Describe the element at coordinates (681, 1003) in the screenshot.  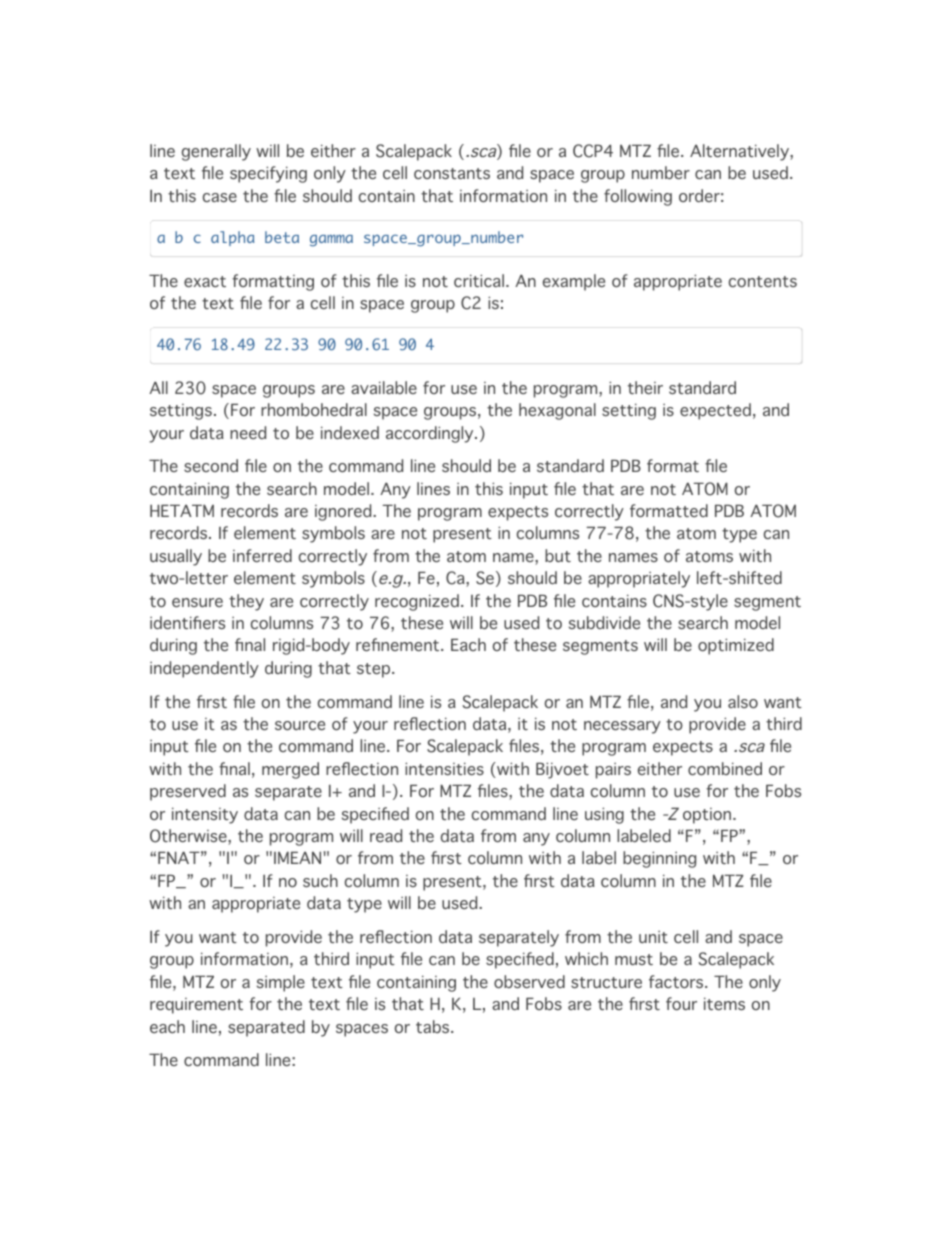
I see `four` at that location.
